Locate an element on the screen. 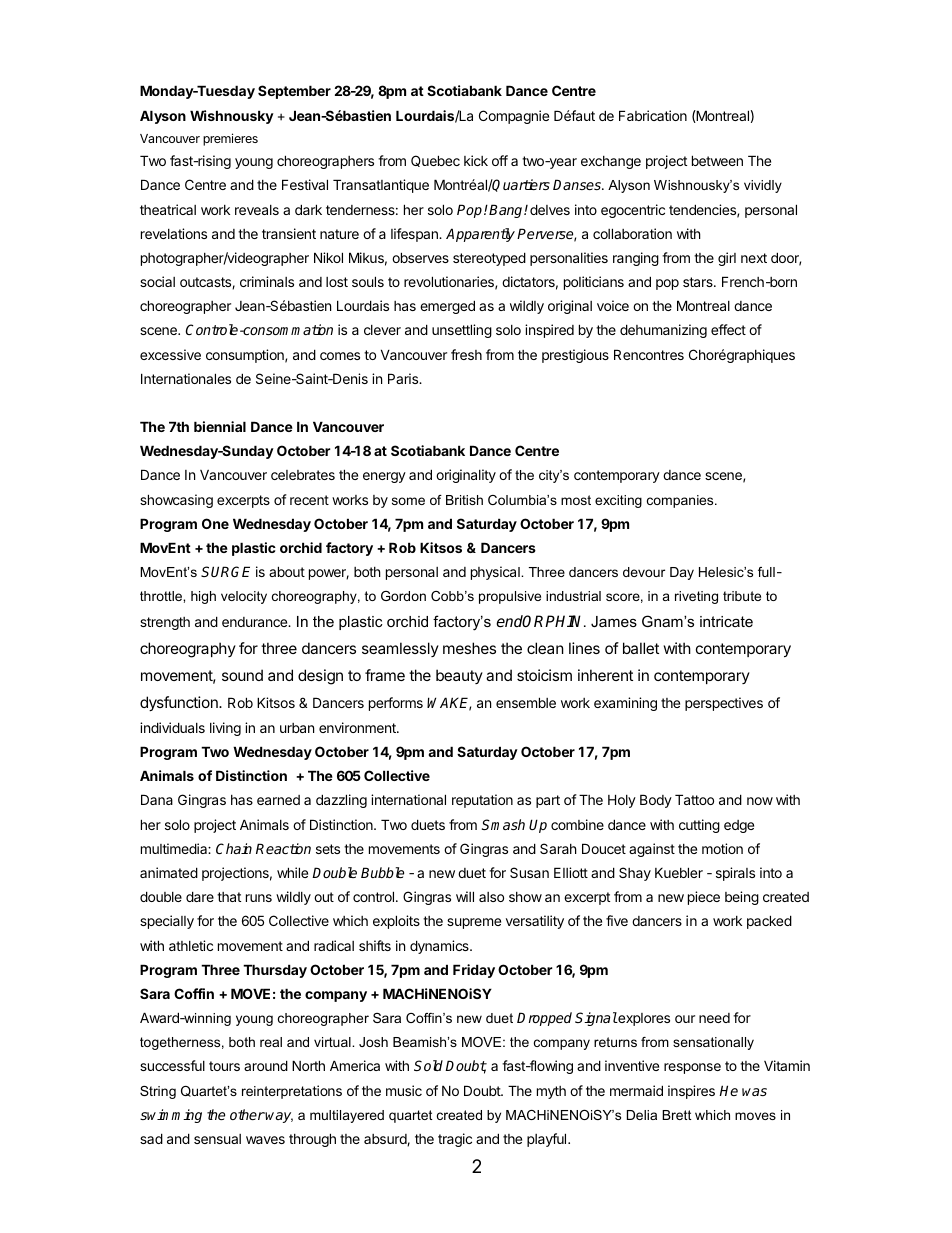 Image resolution: width=952 pixels, height=1233 pixels. that is located at coordinates (229, 897).
